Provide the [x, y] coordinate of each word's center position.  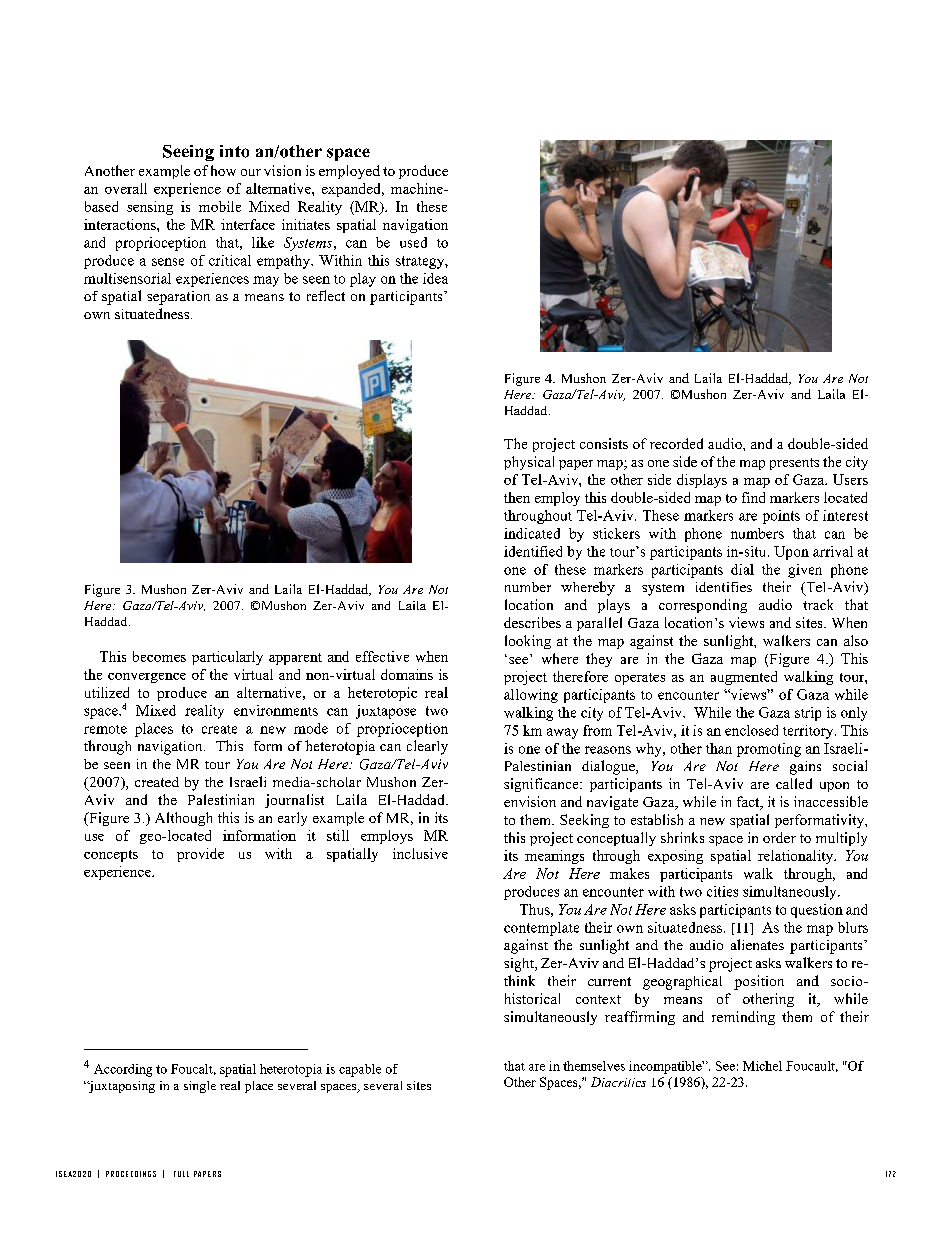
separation [178, 298]
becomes [159, 656]
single [200, 1087]
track [818, 604]
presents [794, 464]
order [779, 837]
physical [529, 463]
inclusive [420, 853]
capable [360, 1070]
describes [532, 622]
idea [435, 278]
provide [200, 855]
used [413, 242]
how [223, 170]
